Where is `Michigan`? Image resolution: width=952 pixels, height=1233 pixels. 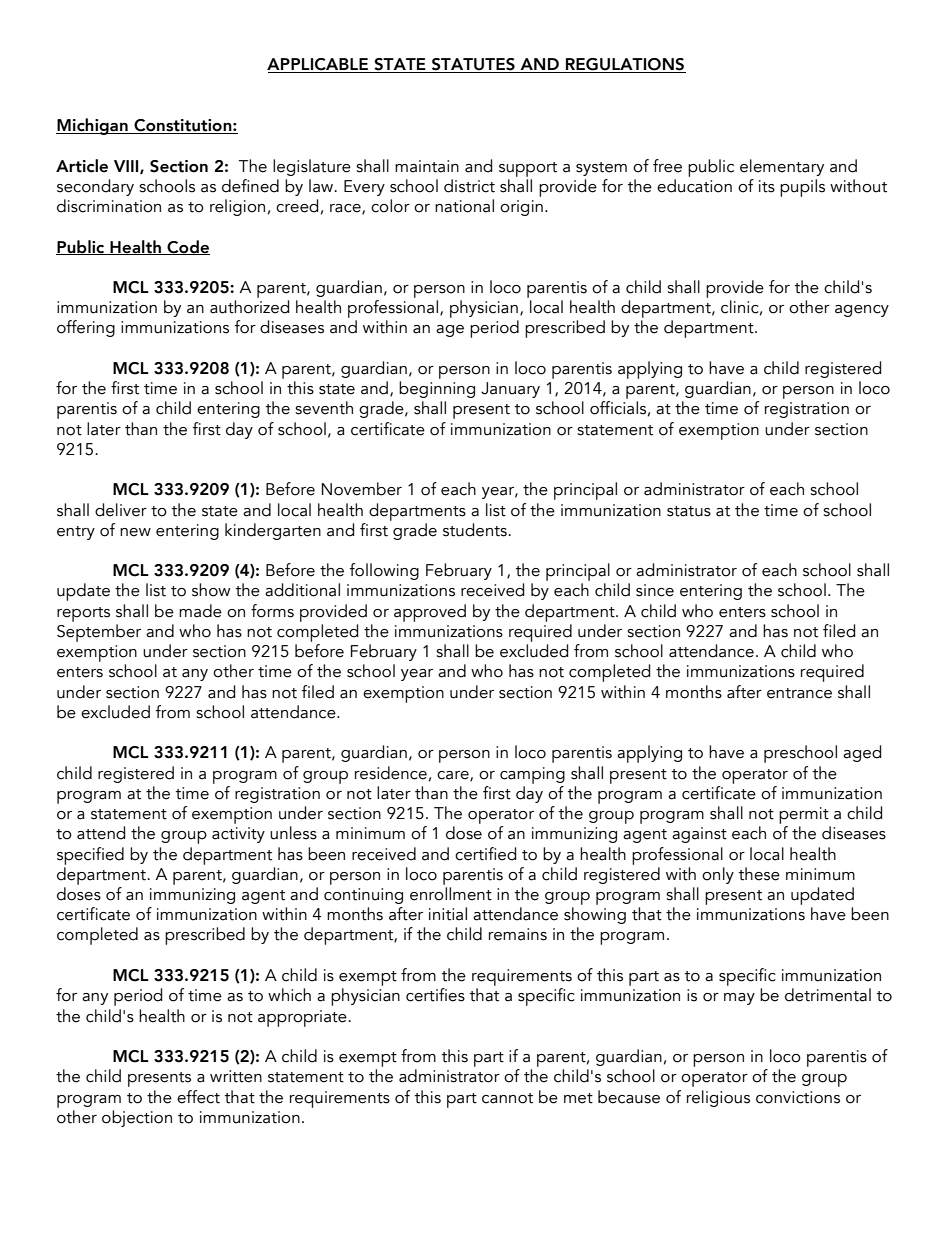 Michigan is located at coordinates (93, 126).
